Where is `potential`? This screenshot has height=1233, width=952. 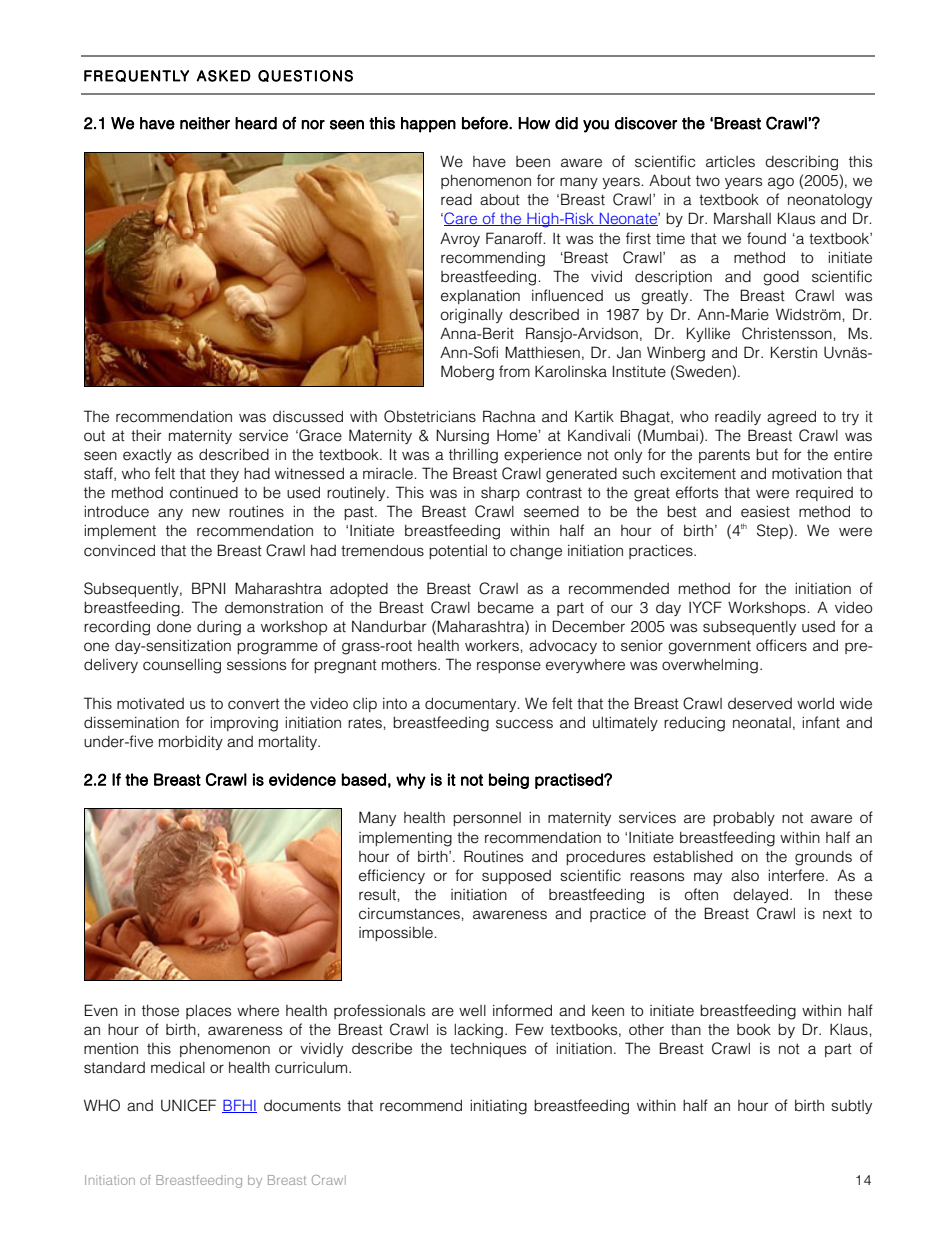 potential is located at coordinates (458, 551).
